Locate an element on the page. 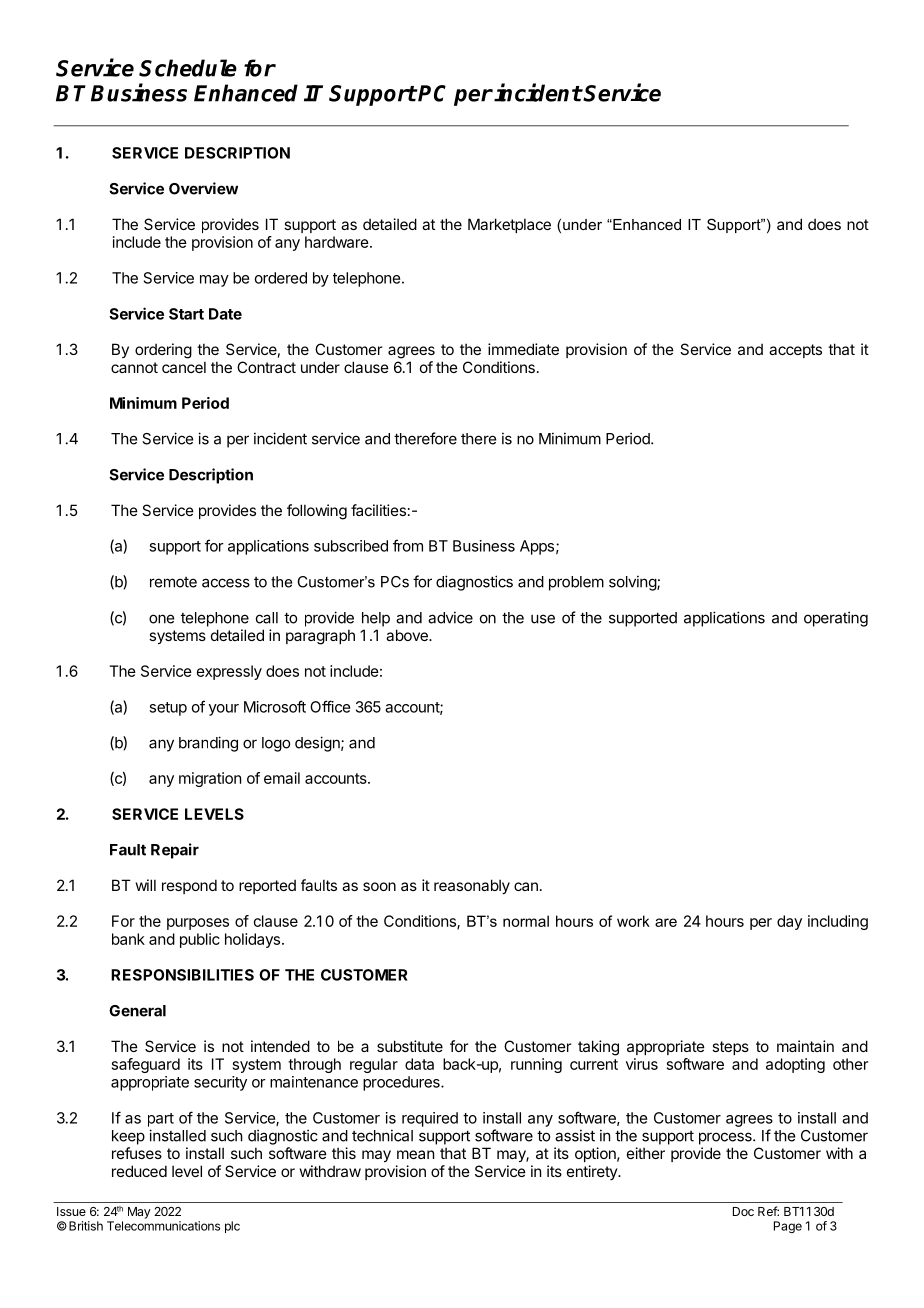 The height and width of the page is (1308, 924). reduced is located at coordinates (139, 1171).
